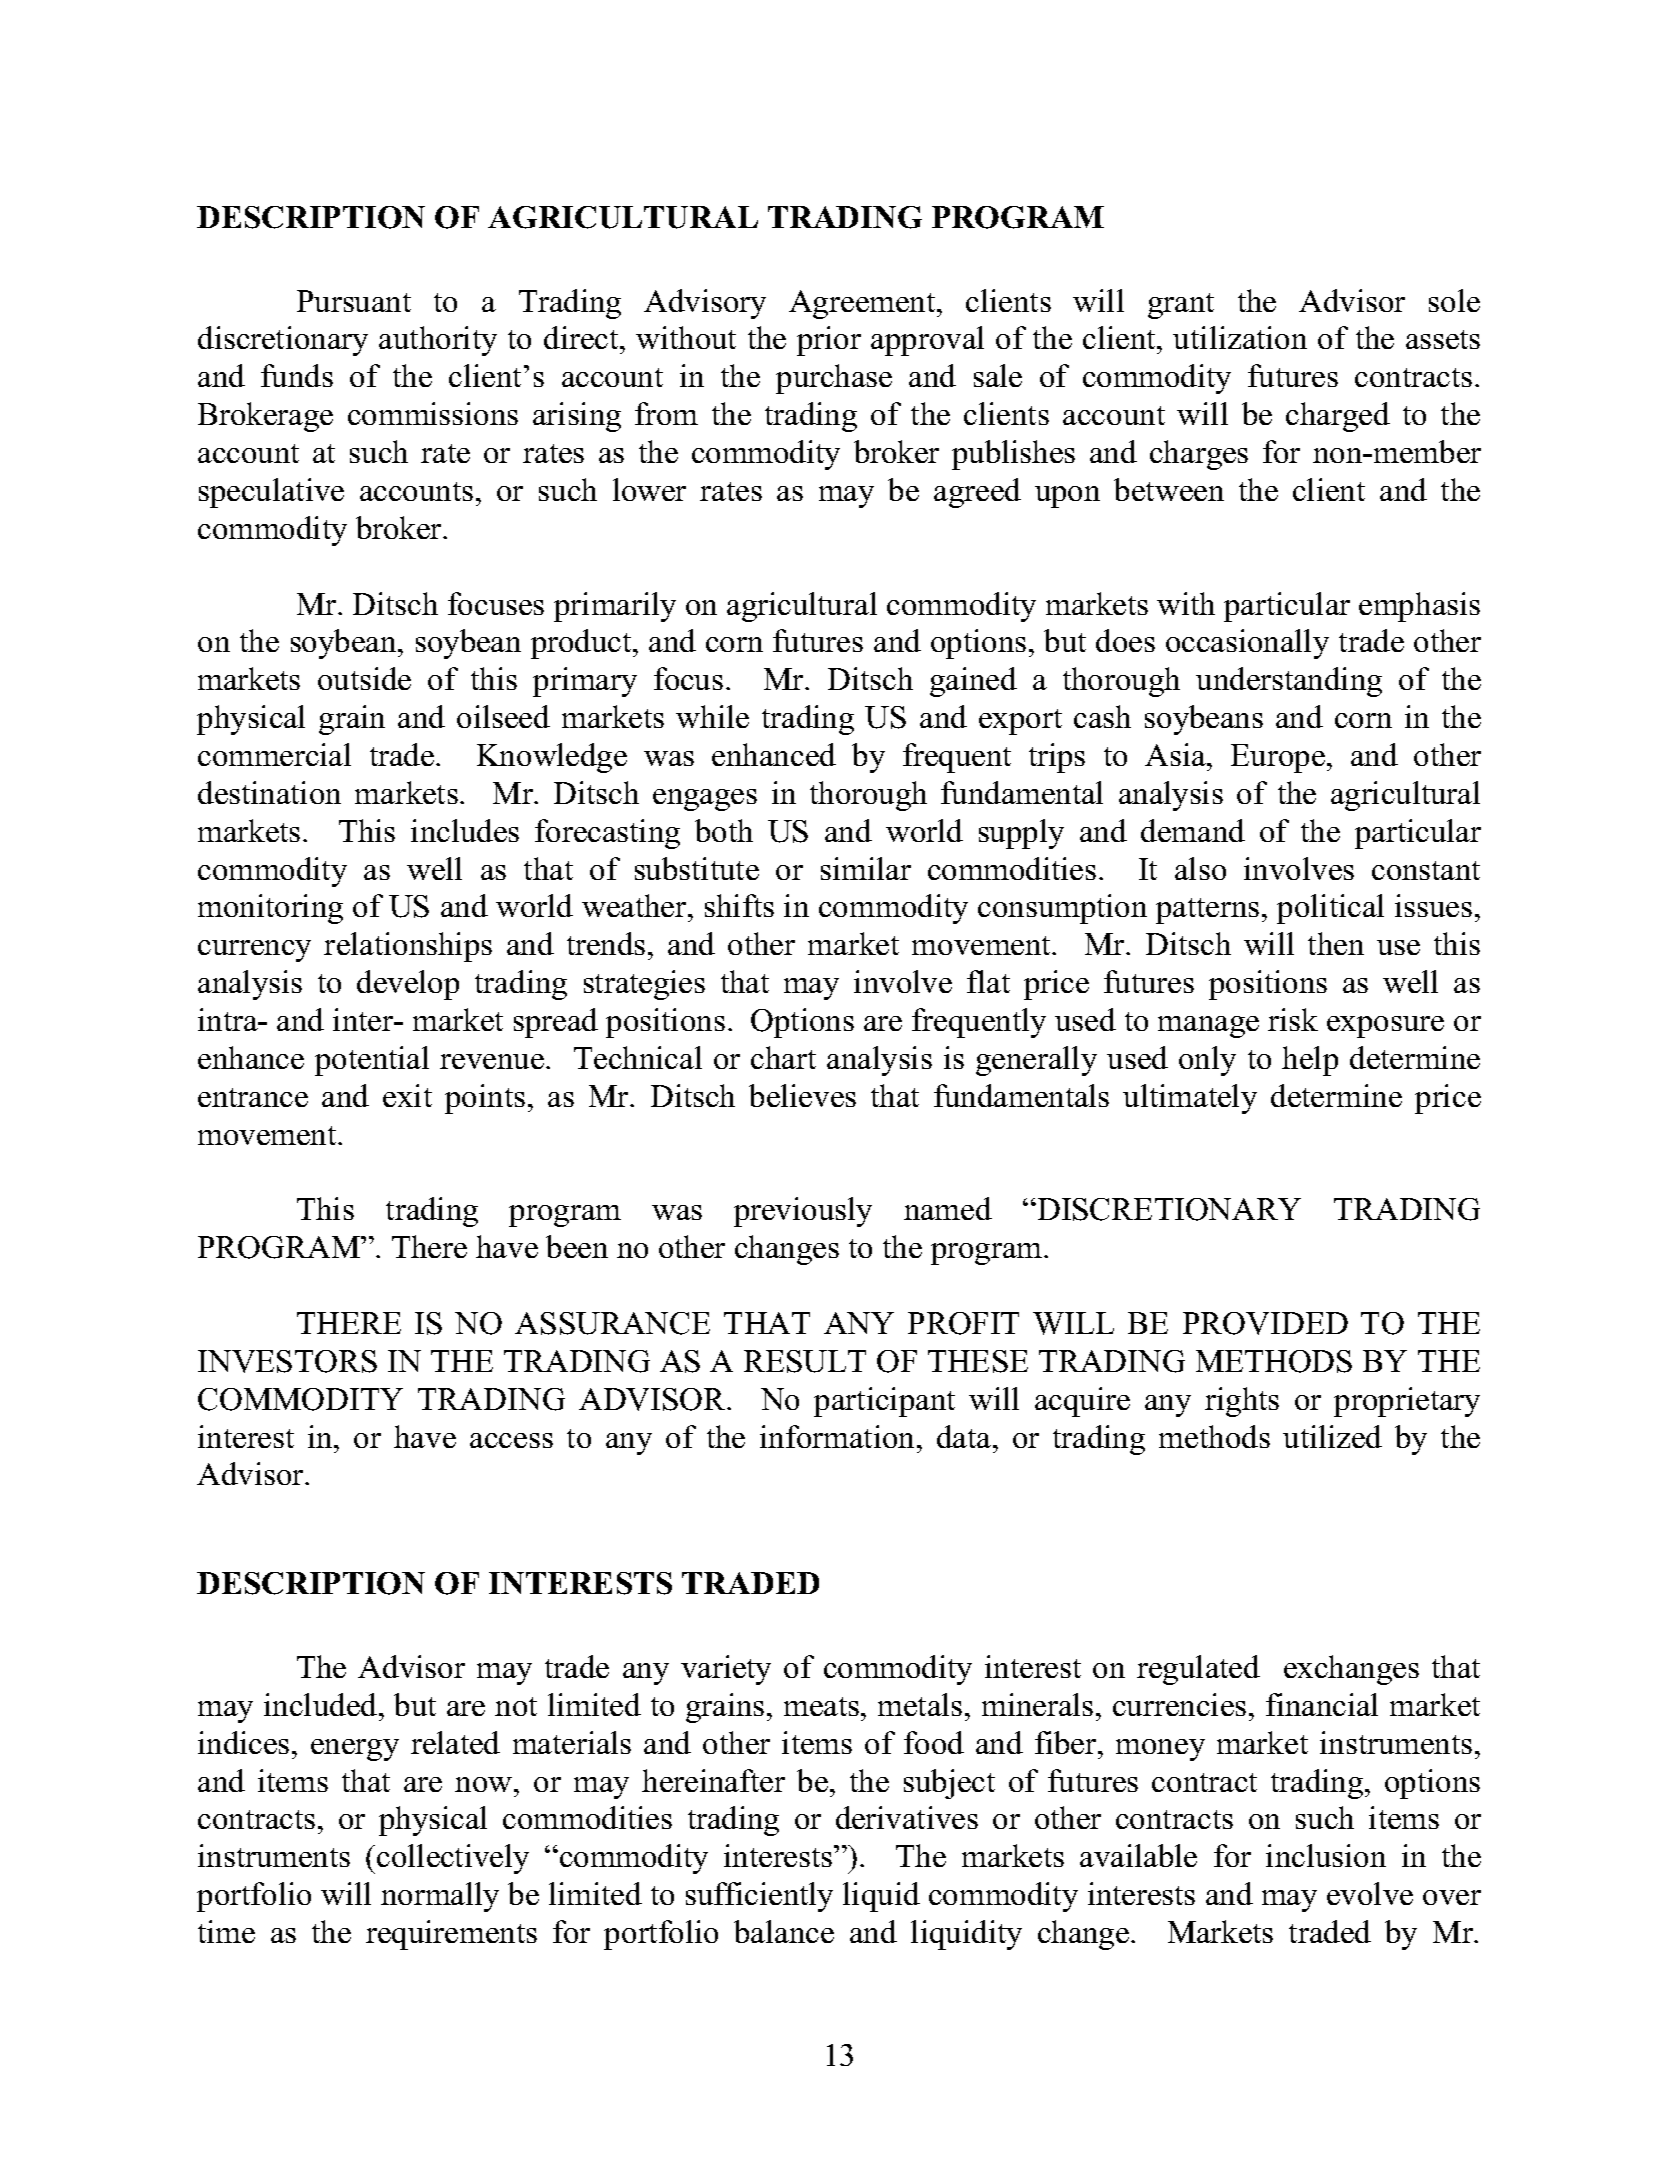  Describe the element at coordinates (759, 1897) in the screenshot. I see `sufficiently` at that location.
